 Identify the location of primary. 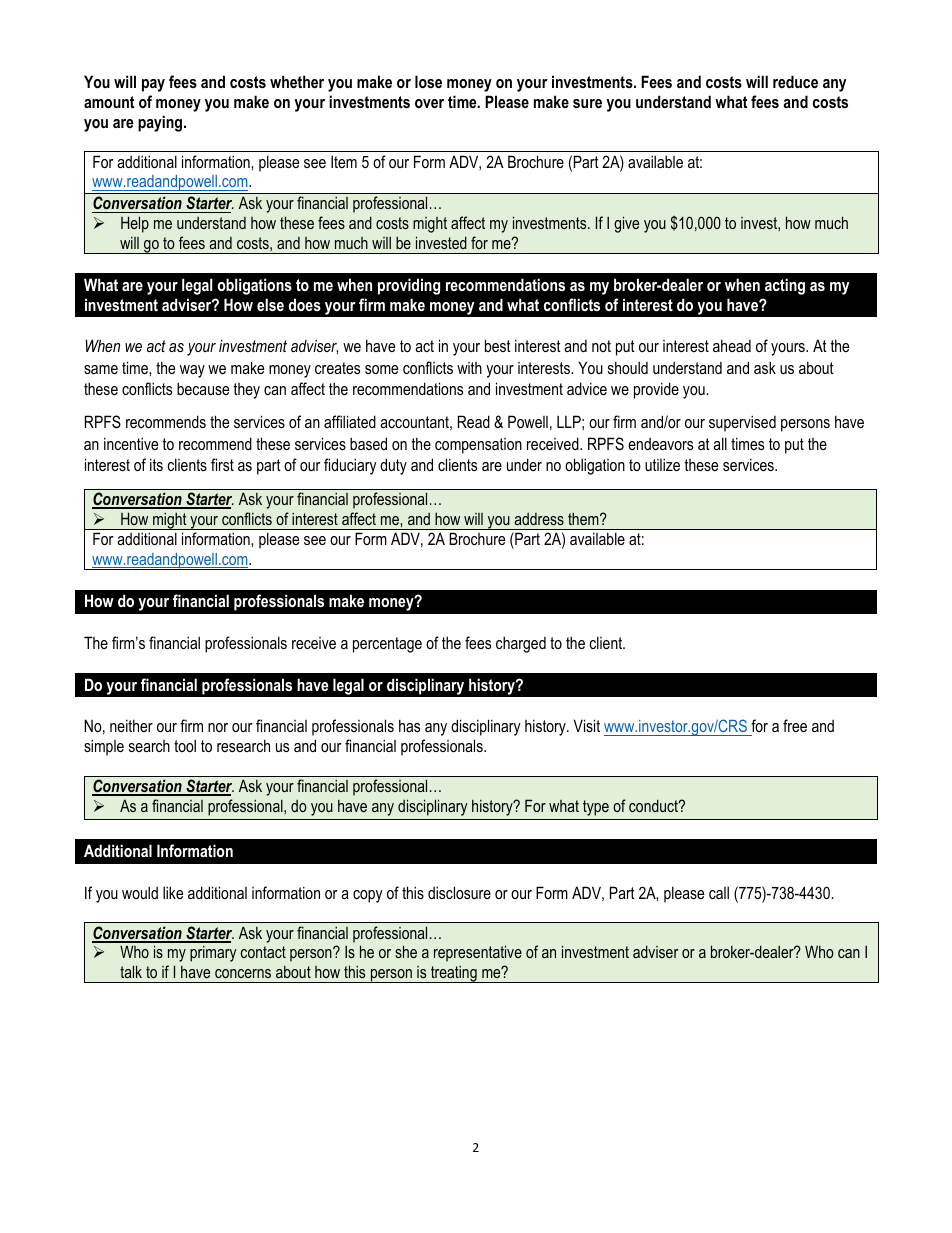
(213, 954).
